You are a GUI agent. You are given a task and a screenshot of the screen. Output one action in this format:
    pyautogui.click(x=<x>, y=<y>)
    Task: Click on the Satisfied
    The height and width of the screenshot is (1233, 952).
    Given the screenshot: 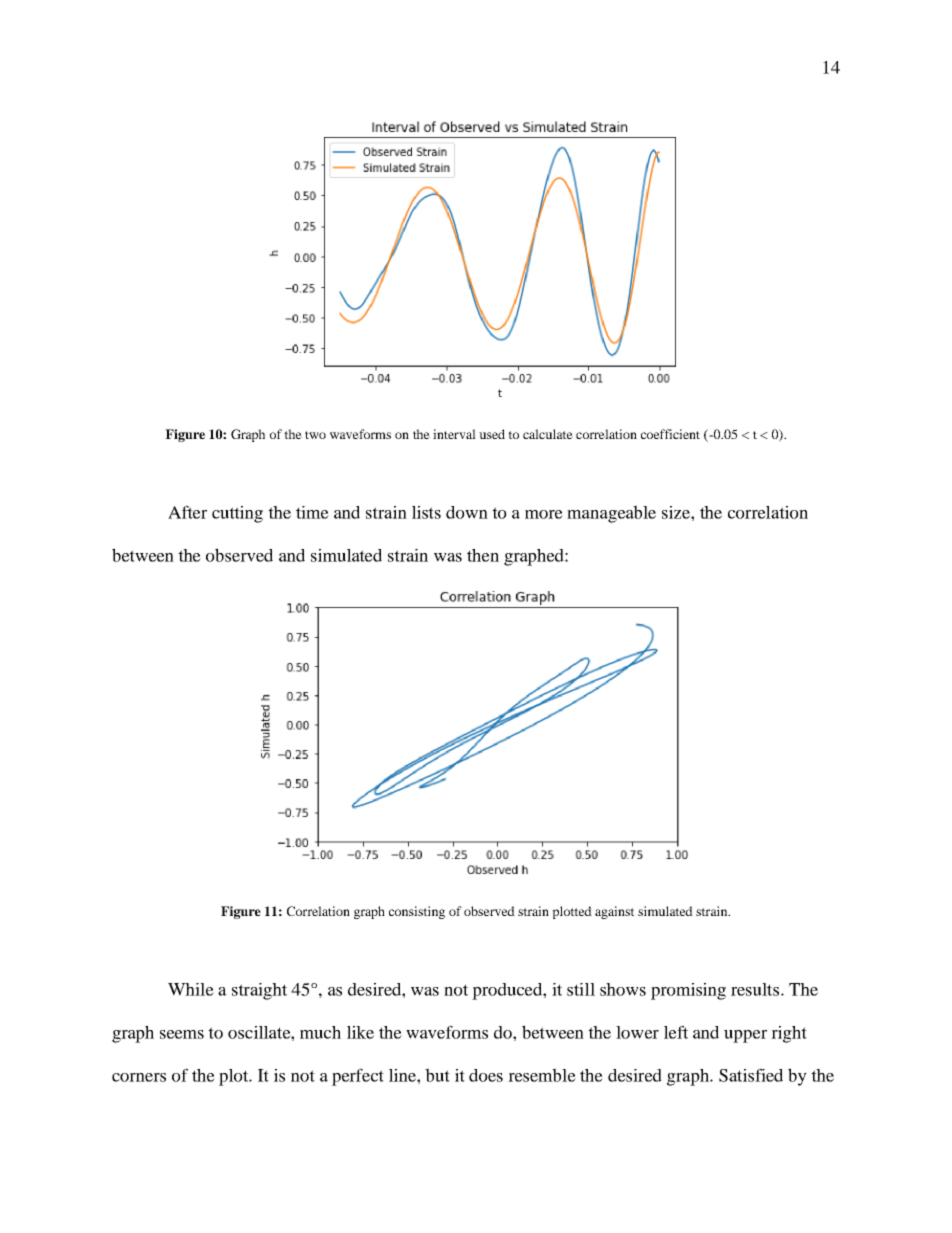 What is the action you would take?
    pyautogui.click(x=751, y=1075)
